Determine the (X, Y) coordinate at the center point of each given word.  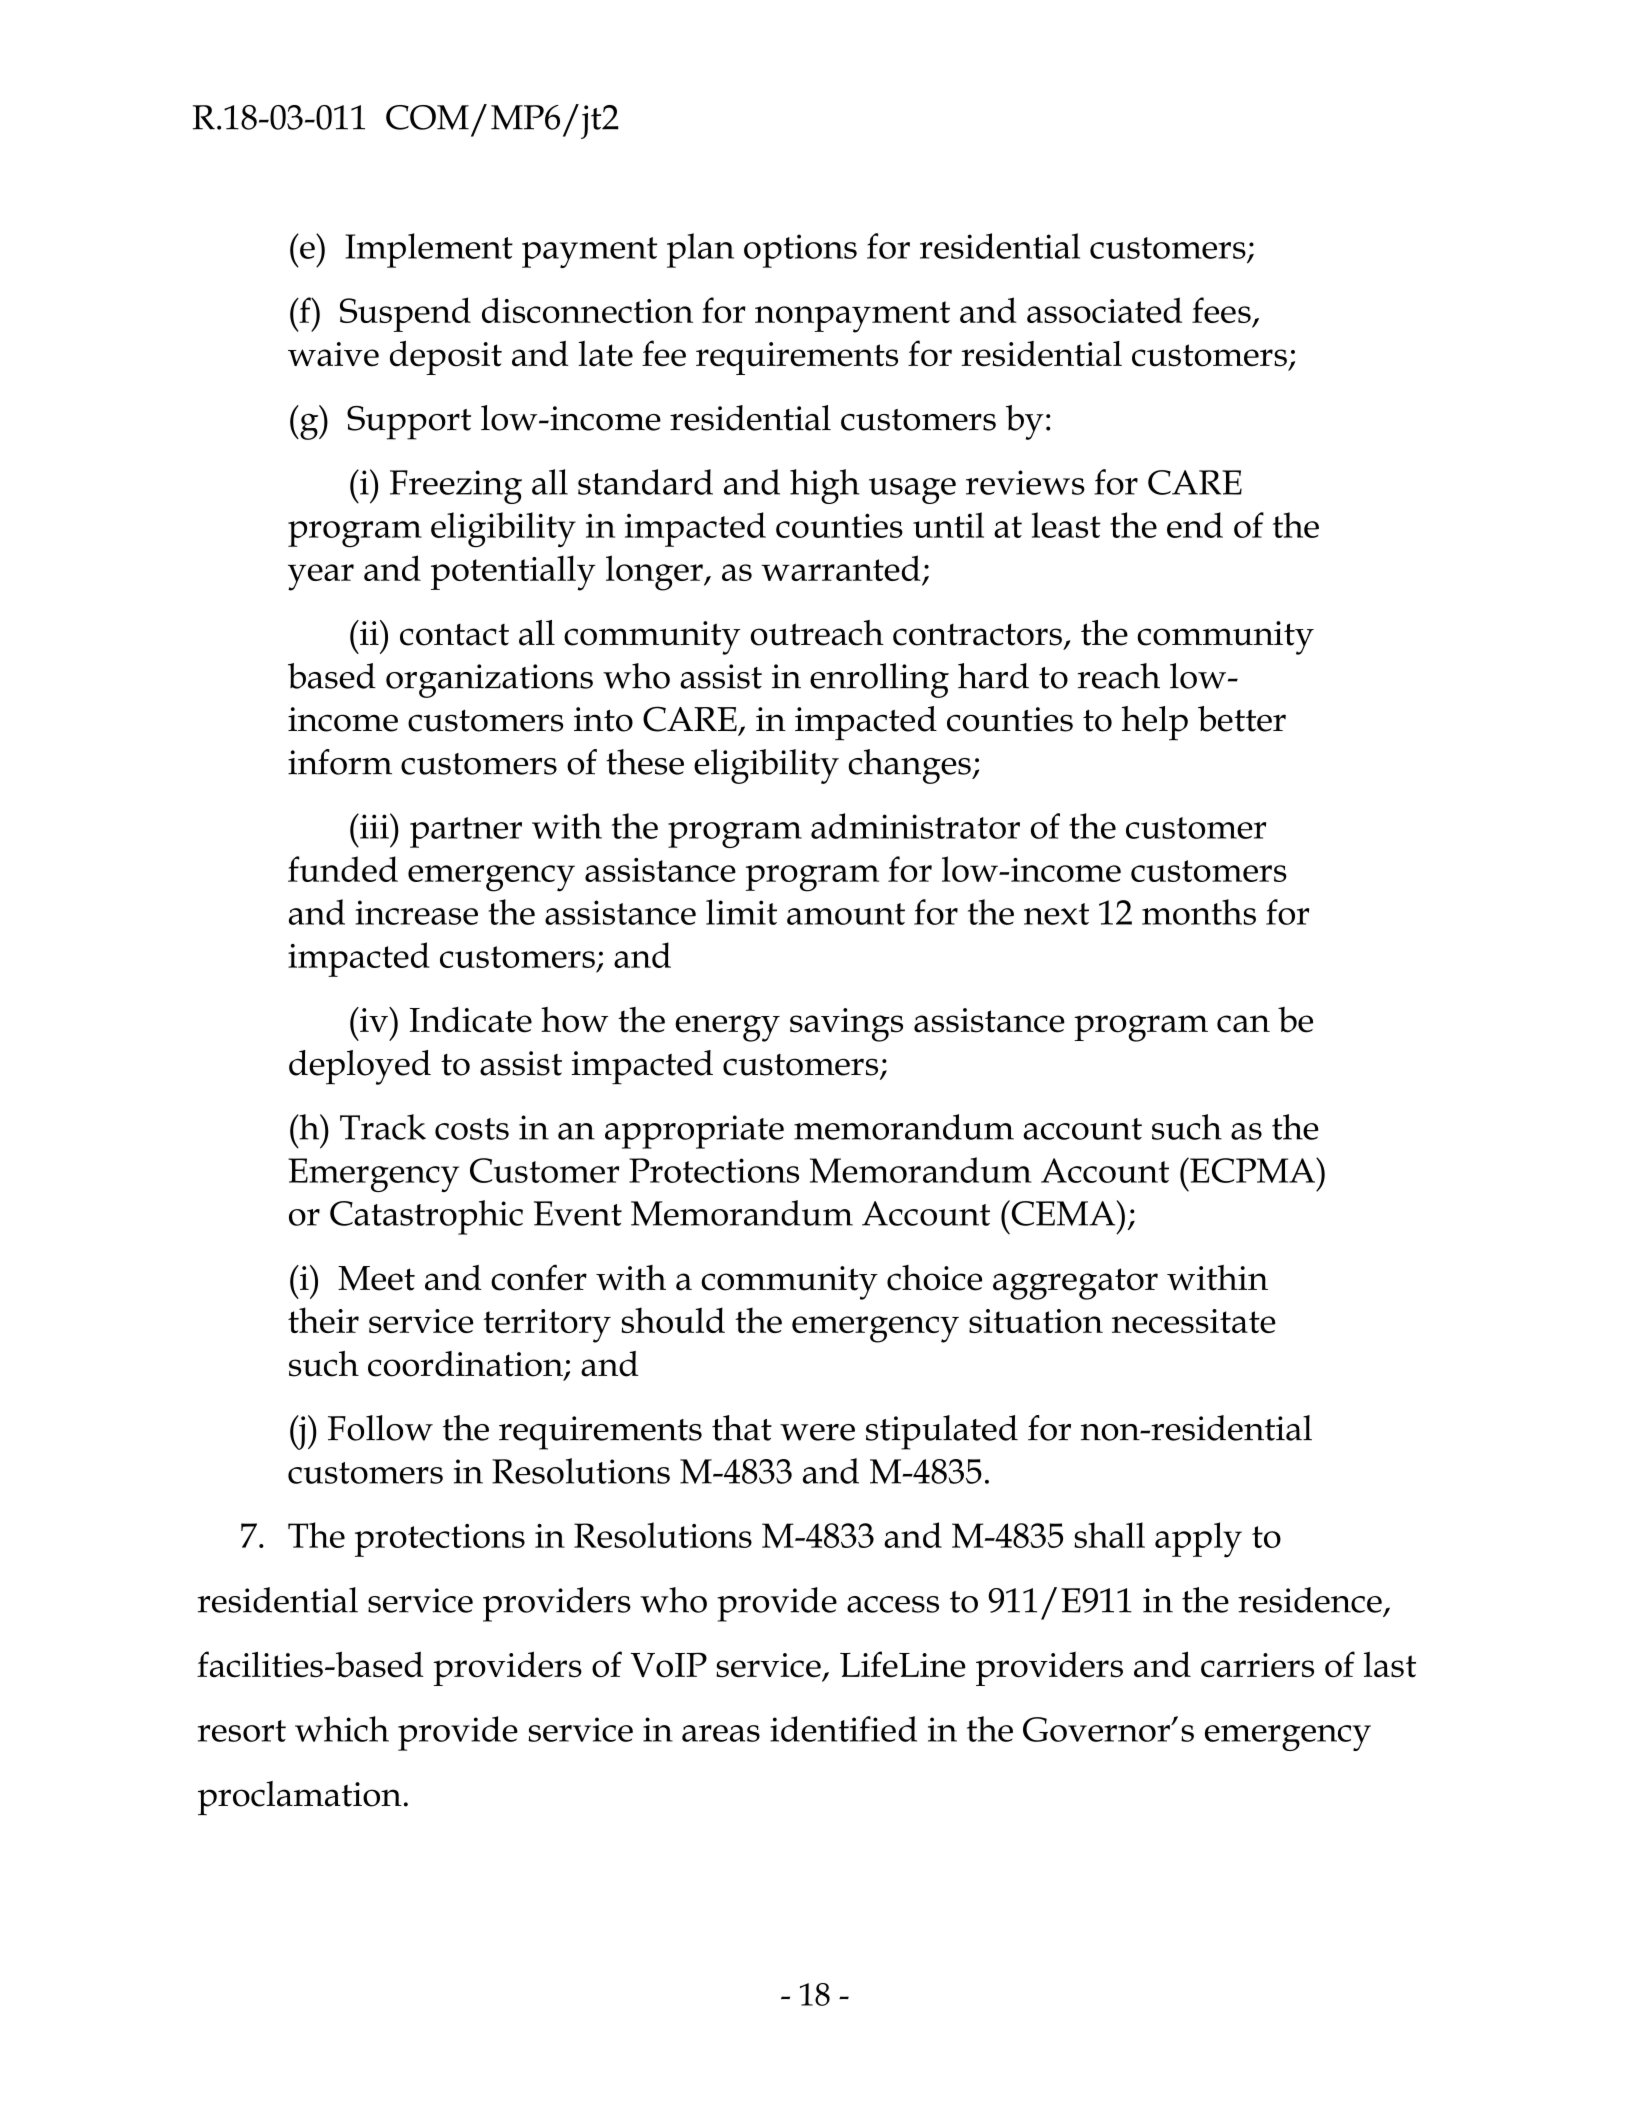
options (800, 251)
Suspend (405, 314)
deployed (360, 1067)
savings (846, 1025)
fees (1221, 310)
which (342, 1729)
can (1243, 1024)
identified (843, 1729)
